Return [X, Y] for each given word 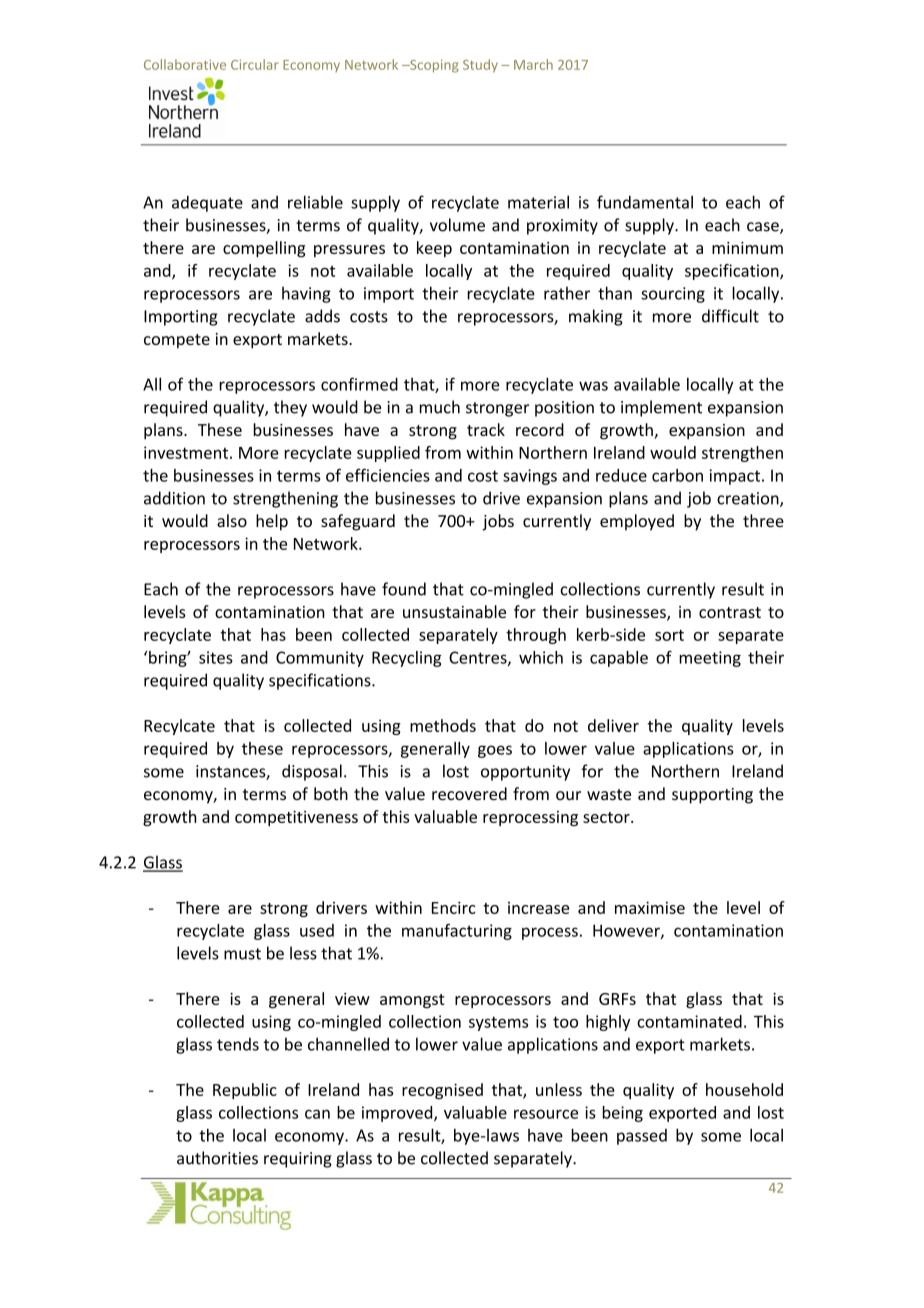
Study [480, 66]
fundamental [645, 202]
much [440, 407]
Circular [254, 64]
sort [669, 635]
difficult [730, 316]
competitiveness [296, 818]
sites [216, 657]
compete [177, 341]
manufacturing [457, 932]
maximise [650, 907]
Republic [245, 1091]
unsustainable [454, 611]
